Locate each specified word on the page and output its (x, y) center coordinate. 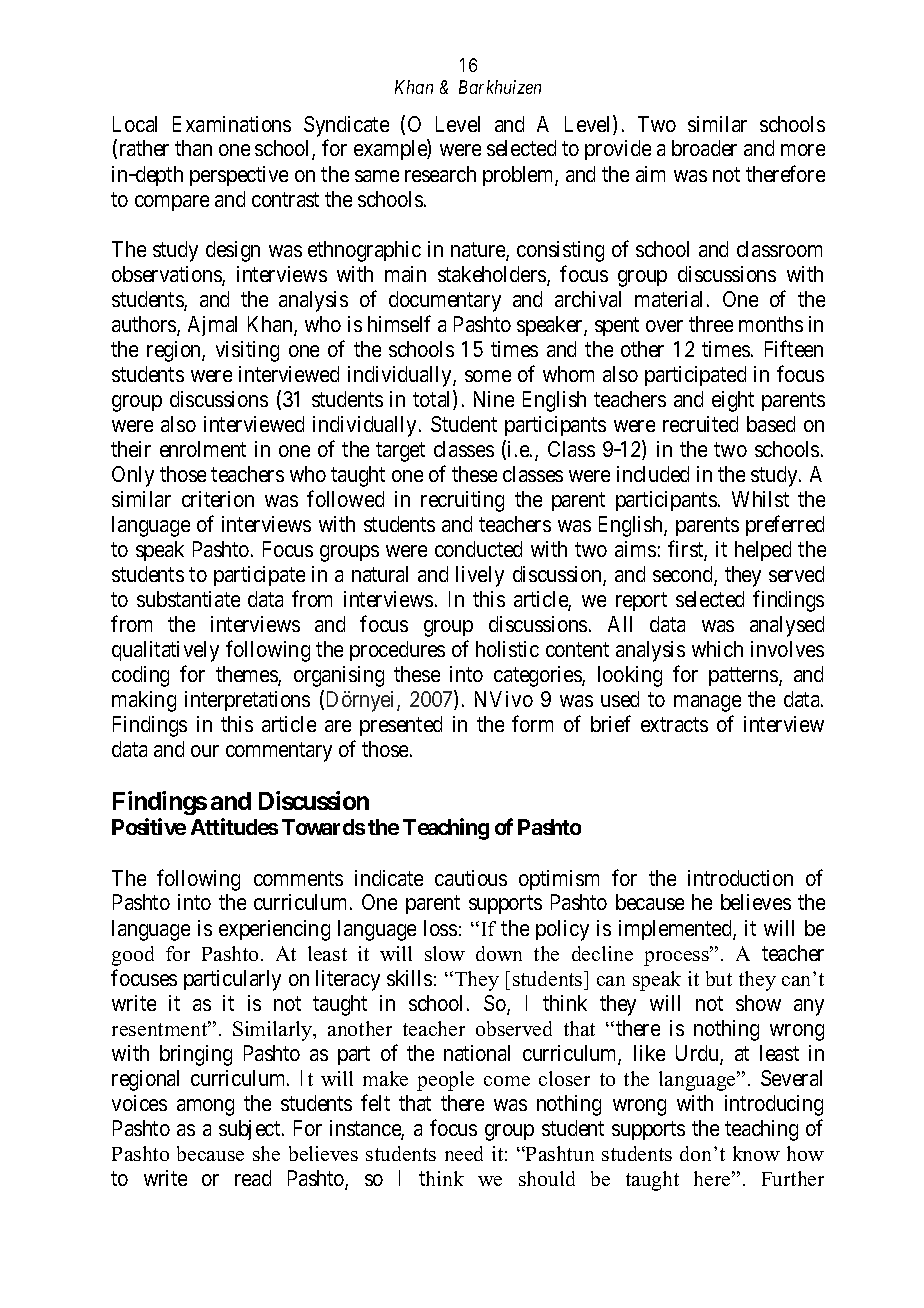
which (717, 649)
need (464, 1153)
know (756, 1153)
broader (704, 148)
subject (251, 1130)
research (440, 174)
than (193, 148)
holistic (507, 649)
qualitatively (165, 651)
